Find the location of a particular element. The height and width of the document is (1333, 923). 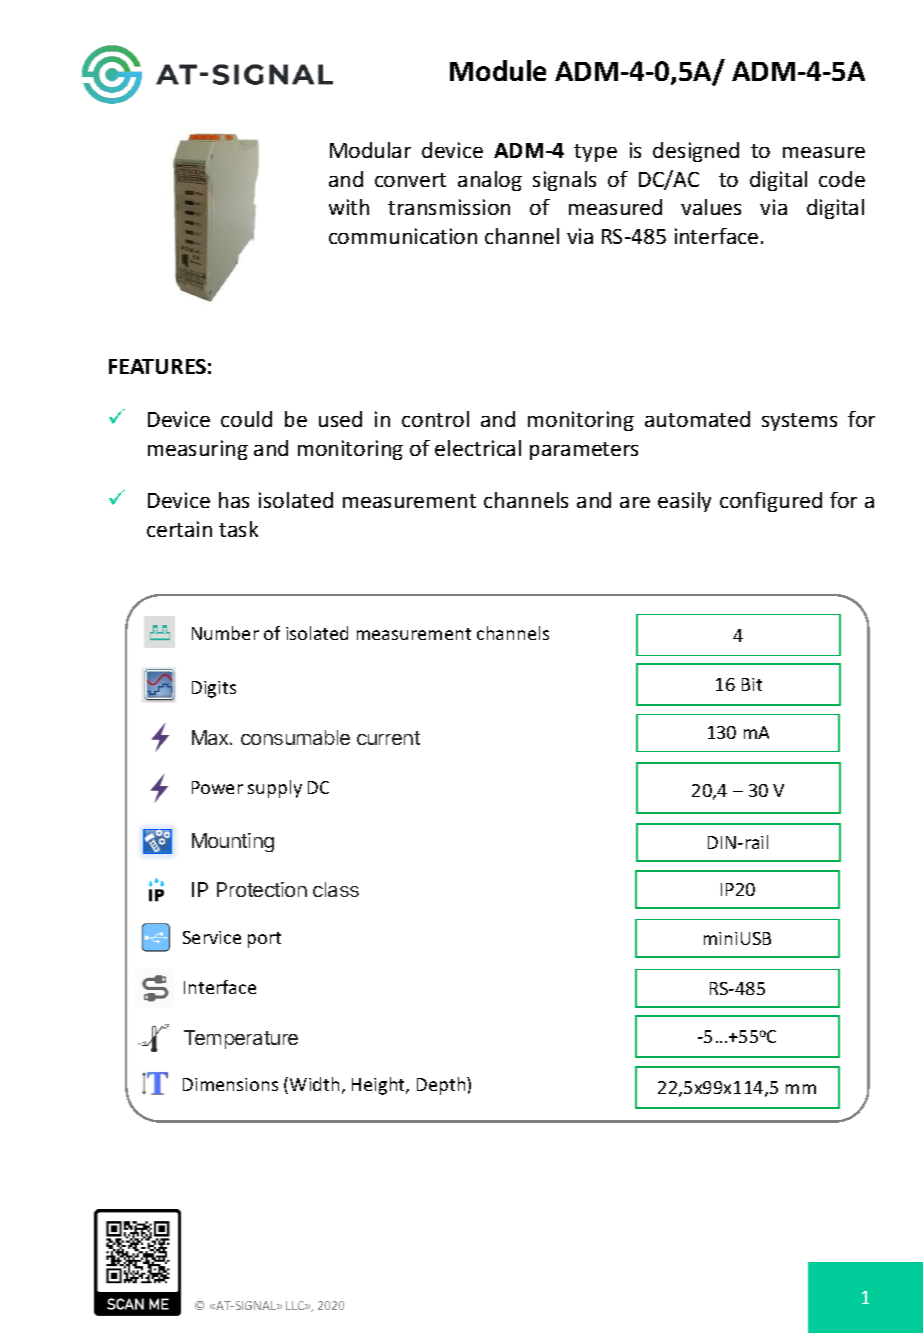

Temperature is located at coordinates (241, 1039).
